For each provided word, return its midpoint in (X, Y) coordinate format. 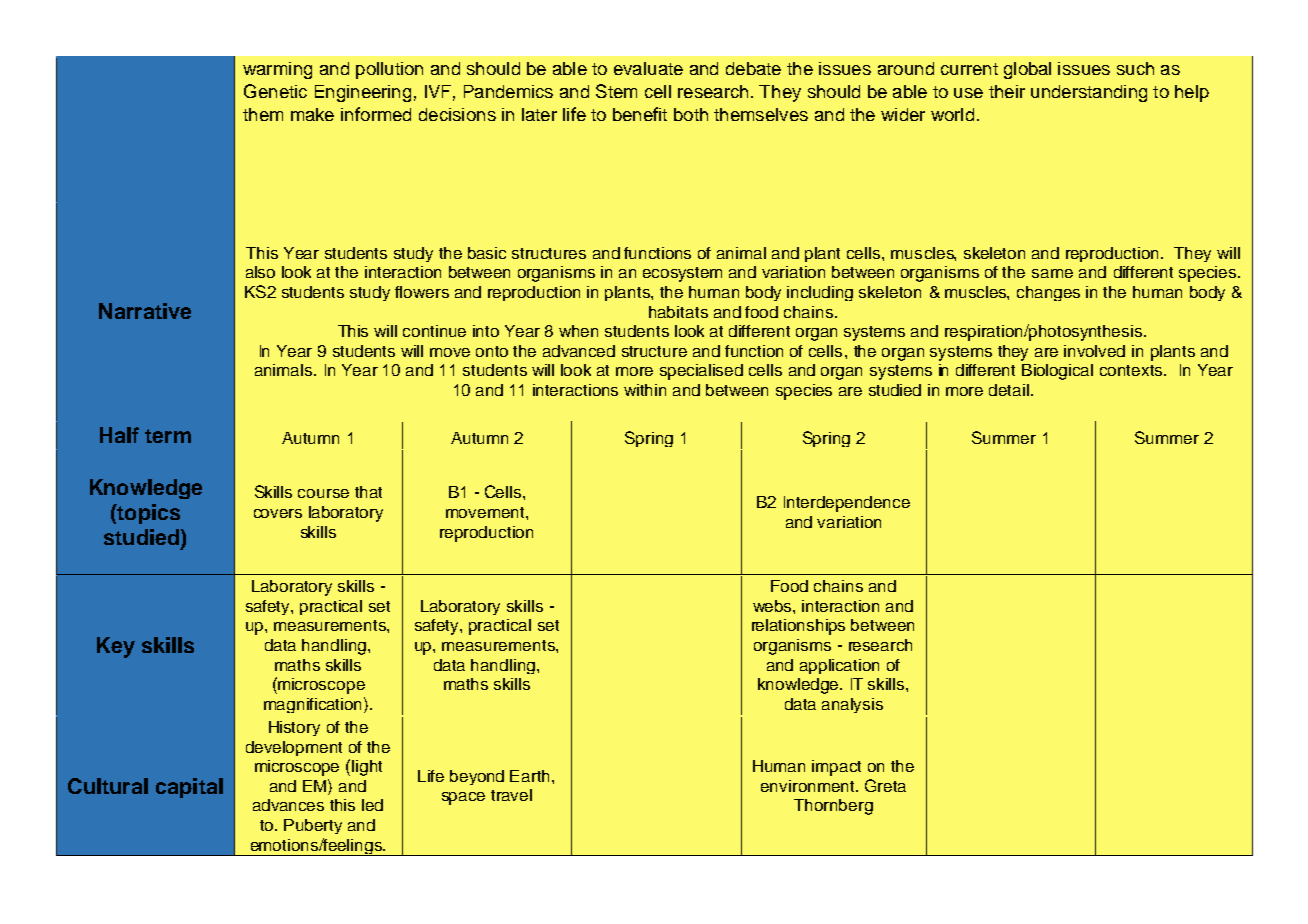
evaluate (648, 68)
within (645, 390)
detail (1010, 390)
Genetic (275, 91)
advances (288, 805)
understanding (1089, 93)
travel (511, 795)
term (168, 436)
